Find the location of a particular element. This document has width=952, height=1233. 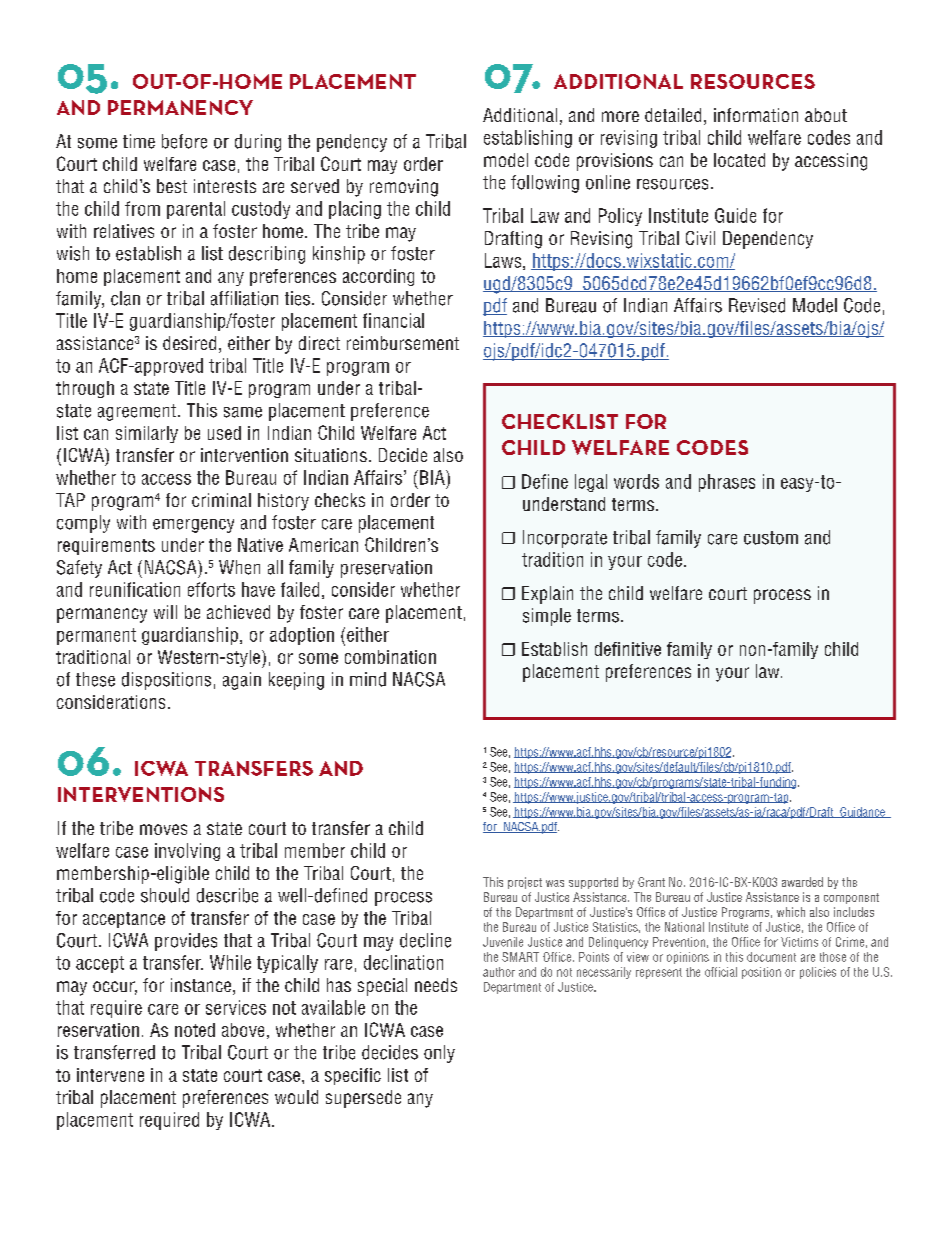

intervene is located at coordinates (110, 1075).
